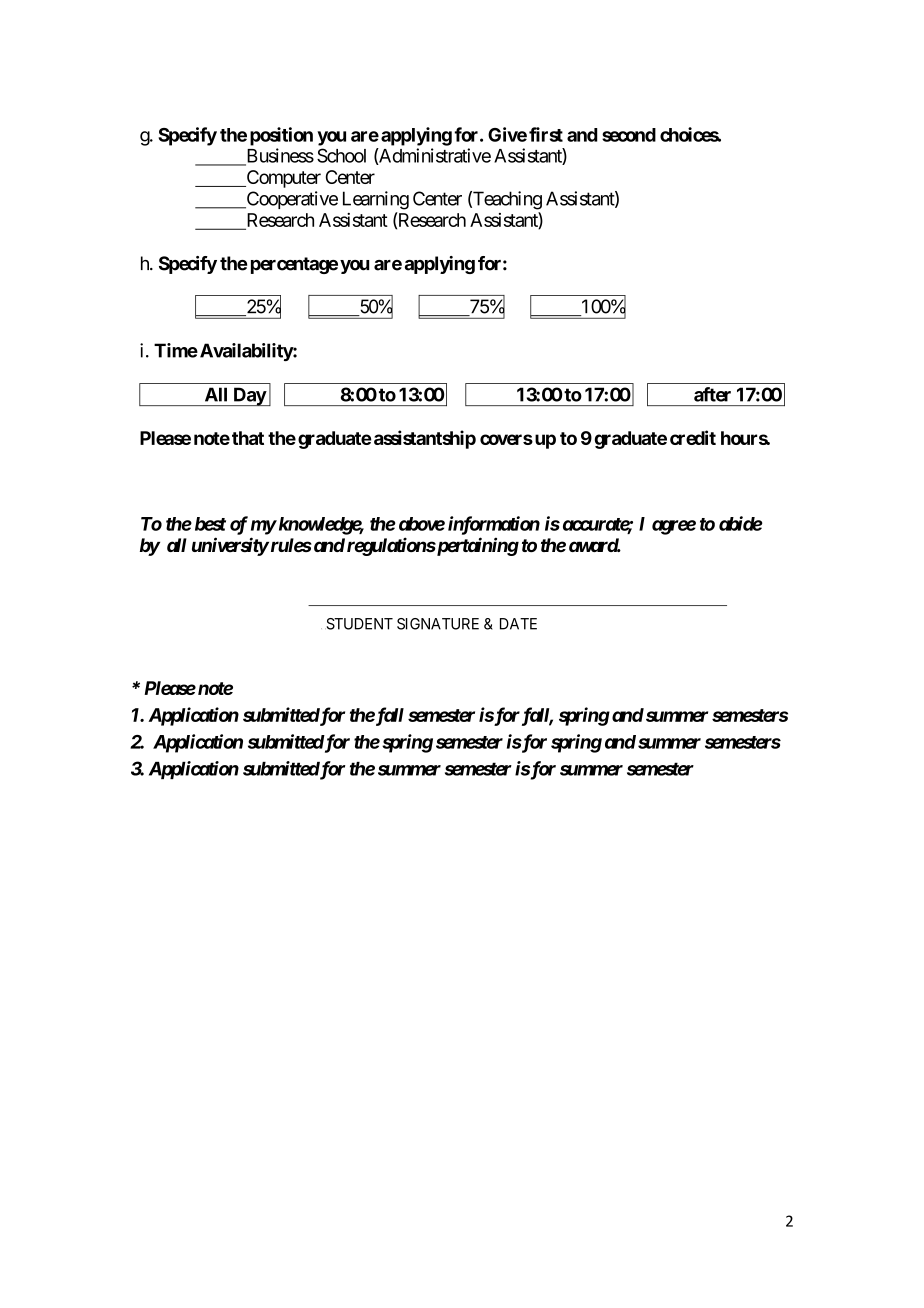 Image resolution: width=924 pixels, height=1308 pixels. What do you see at coordinates (281, 136) in the screenshot?
I see `position` at bounding box center [281, 136].
